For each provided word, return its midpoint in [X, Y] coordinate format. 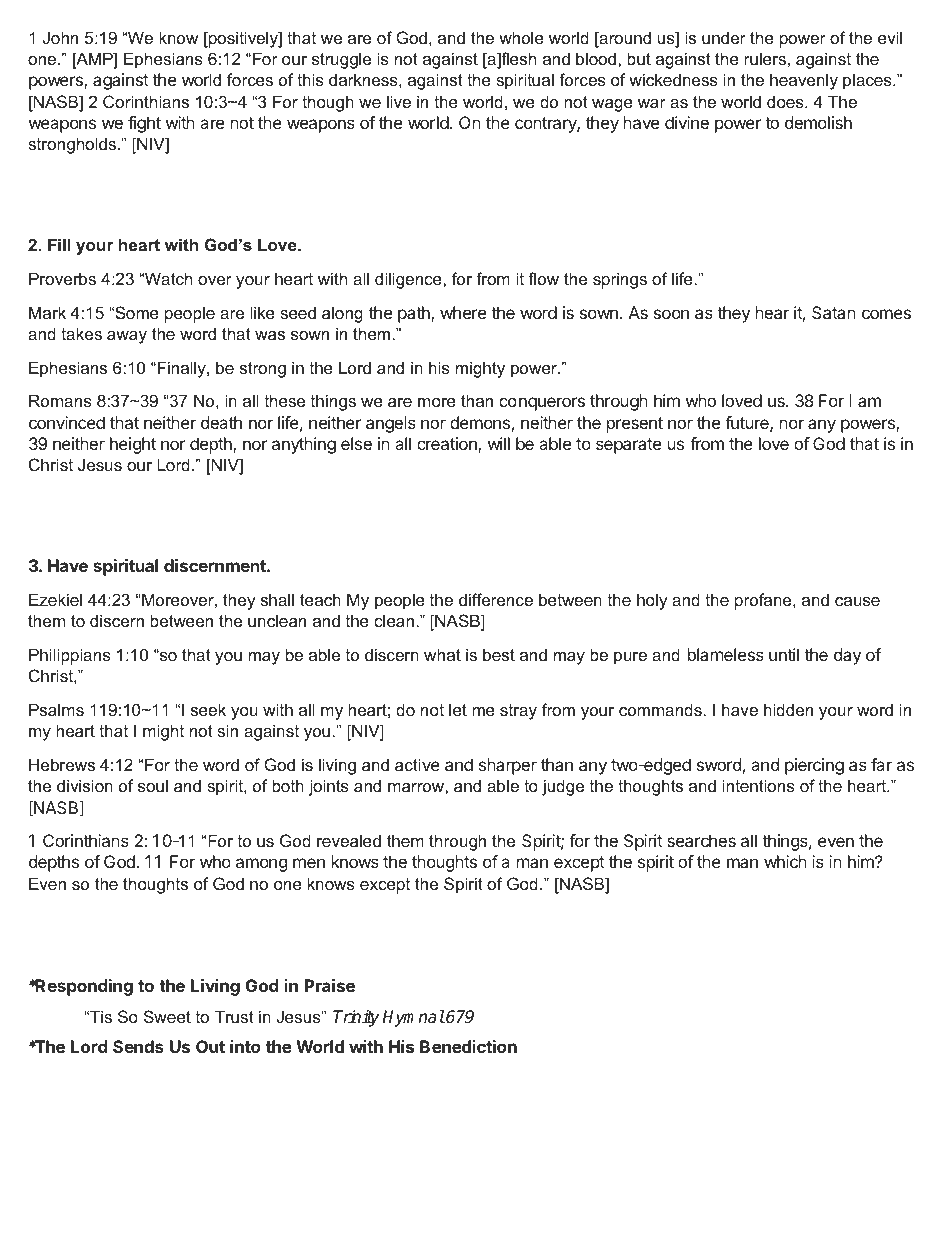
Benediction [468, 1046]
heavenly [804, 81]
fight [144, 124]
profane [764, 601]
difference [496, 599]
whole [521, 37]
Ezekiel [55, 599]
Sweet [167, 1016]
